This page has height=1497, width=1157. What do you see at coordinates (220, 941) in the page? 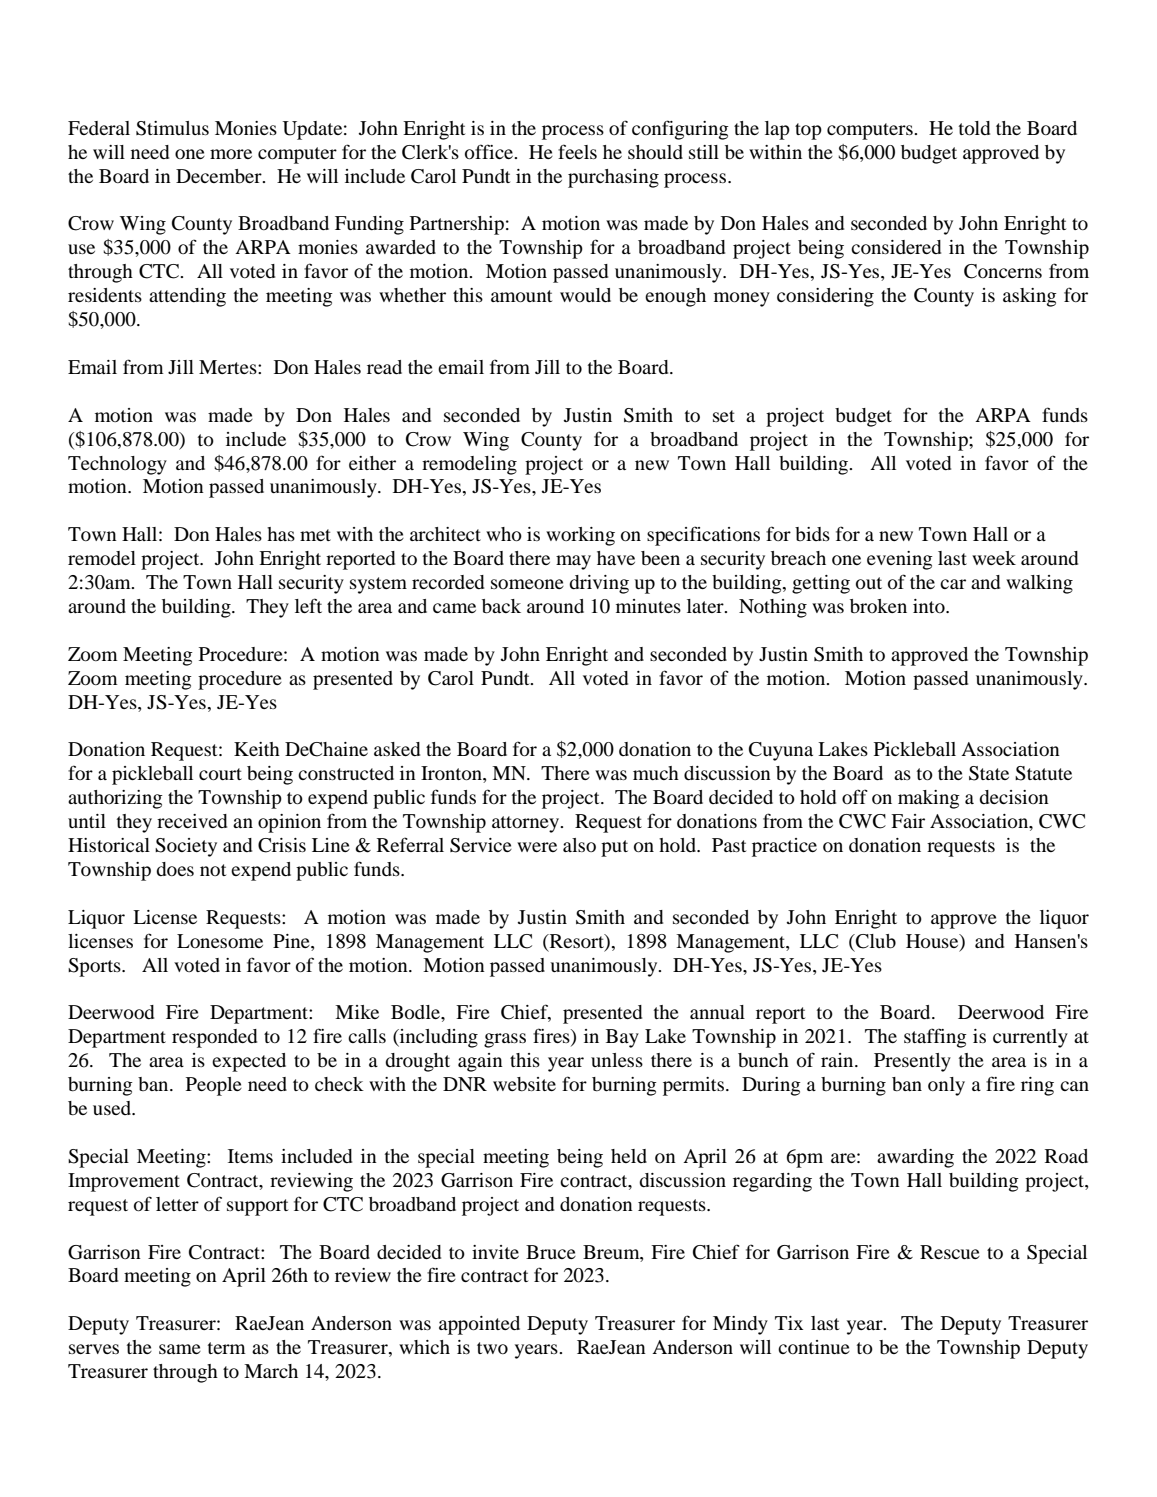
I see `Lonesome` at bounding box center [220, 941].
